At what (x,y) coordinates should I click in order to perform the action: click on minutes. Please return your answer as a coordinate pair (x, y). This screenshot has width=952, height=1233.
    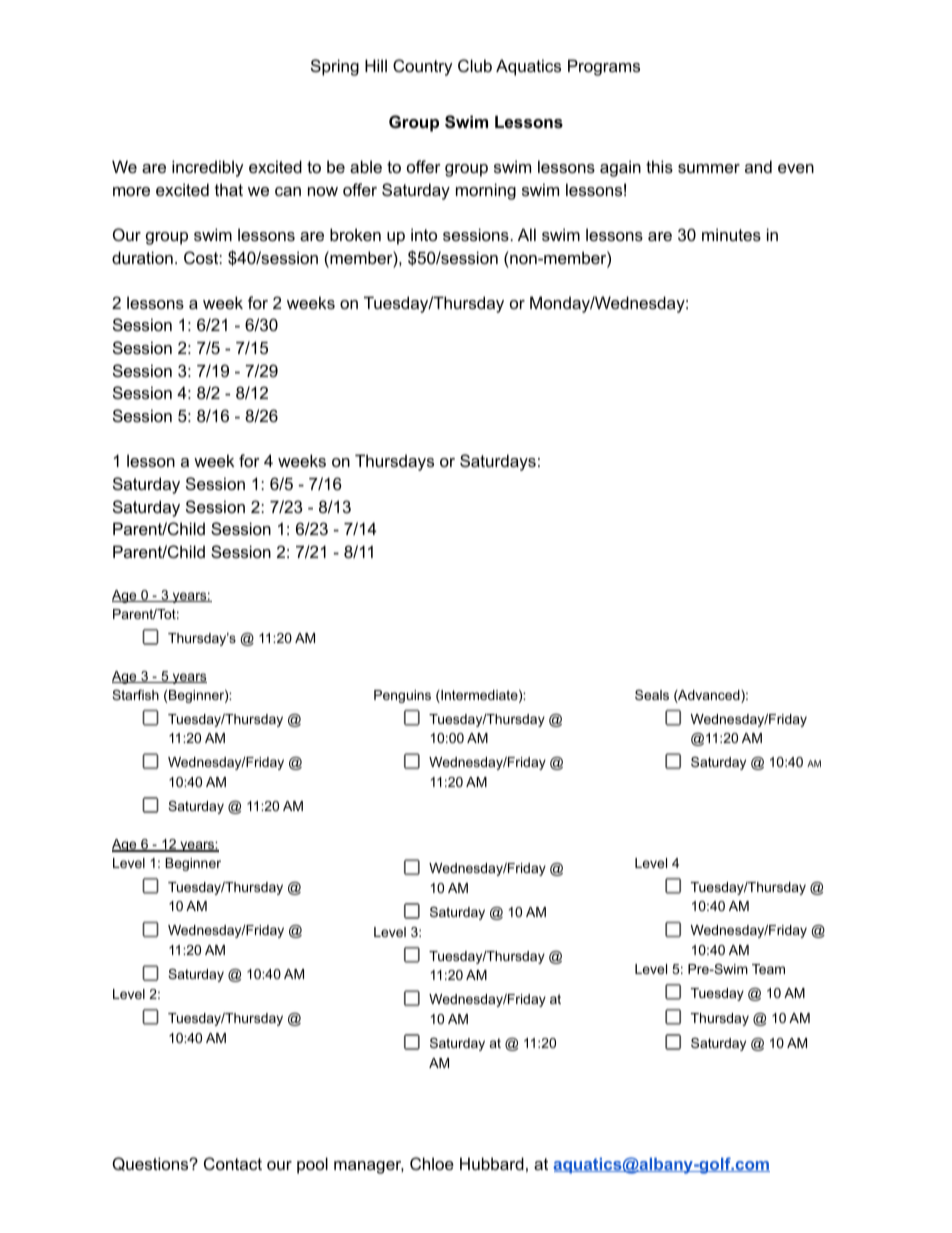
    Looking at the image, I should click on (731, 234).
